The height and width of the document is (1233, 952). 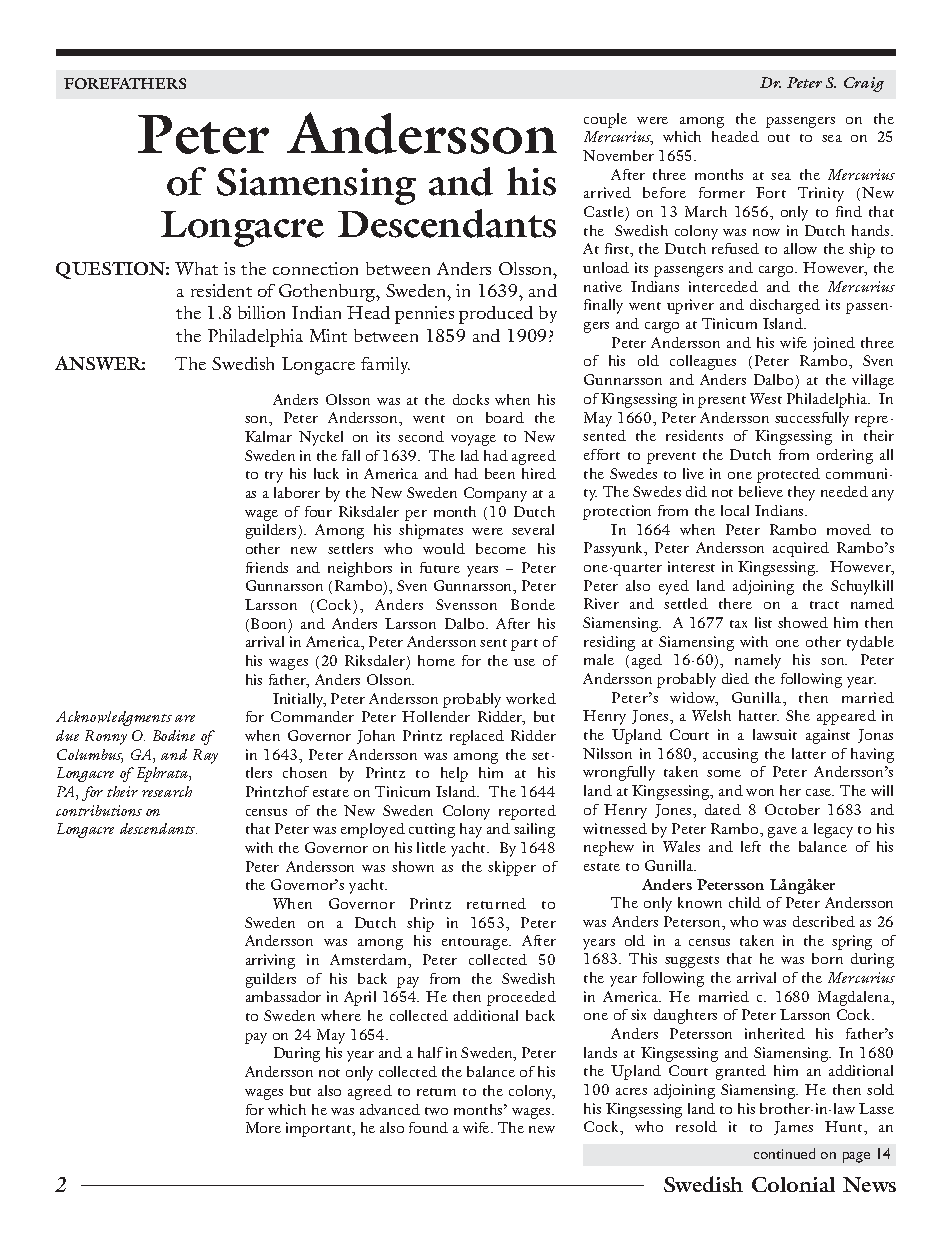 What do you see at coordinates (779, 138) in the document?
I see `out` at bounding box center [779, 138].
